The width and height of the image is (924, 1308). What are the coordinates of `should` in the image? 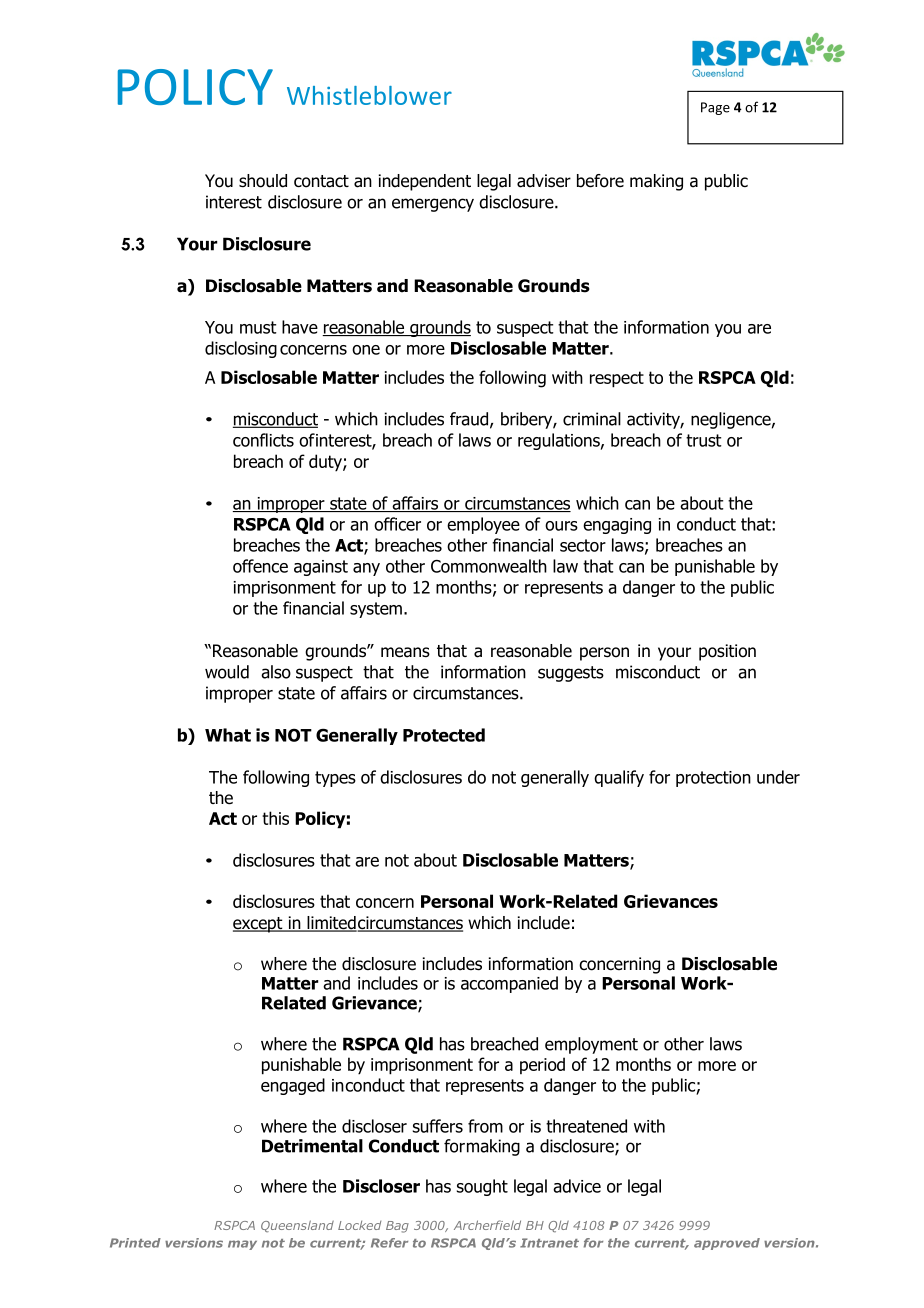 It's located at (263, 181).
